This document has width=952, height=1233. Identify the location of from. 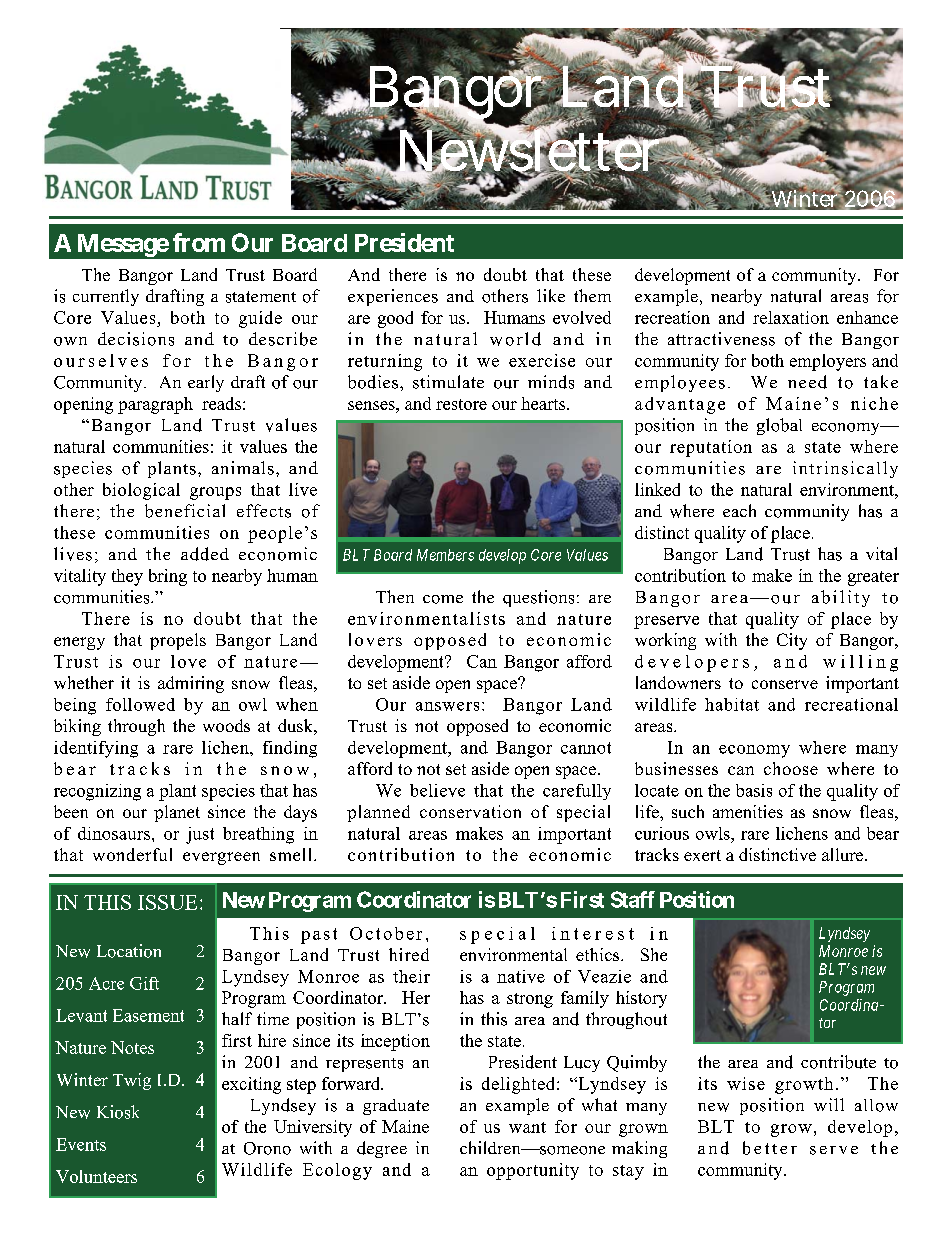
(199, 242).
